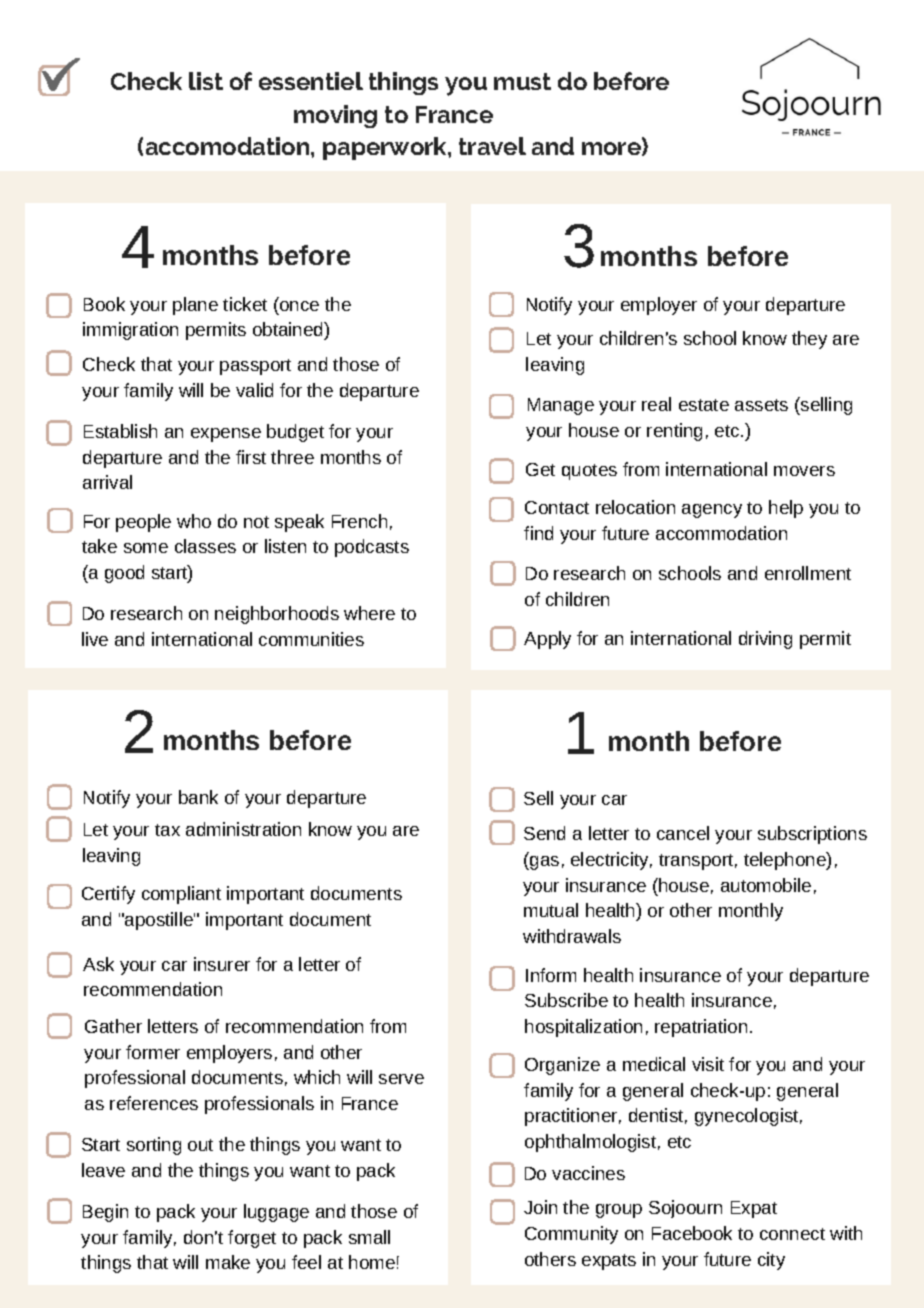  What do you see at coordinates (194, 521) in the page?
I see `who` at bounding box center [194, 521].
